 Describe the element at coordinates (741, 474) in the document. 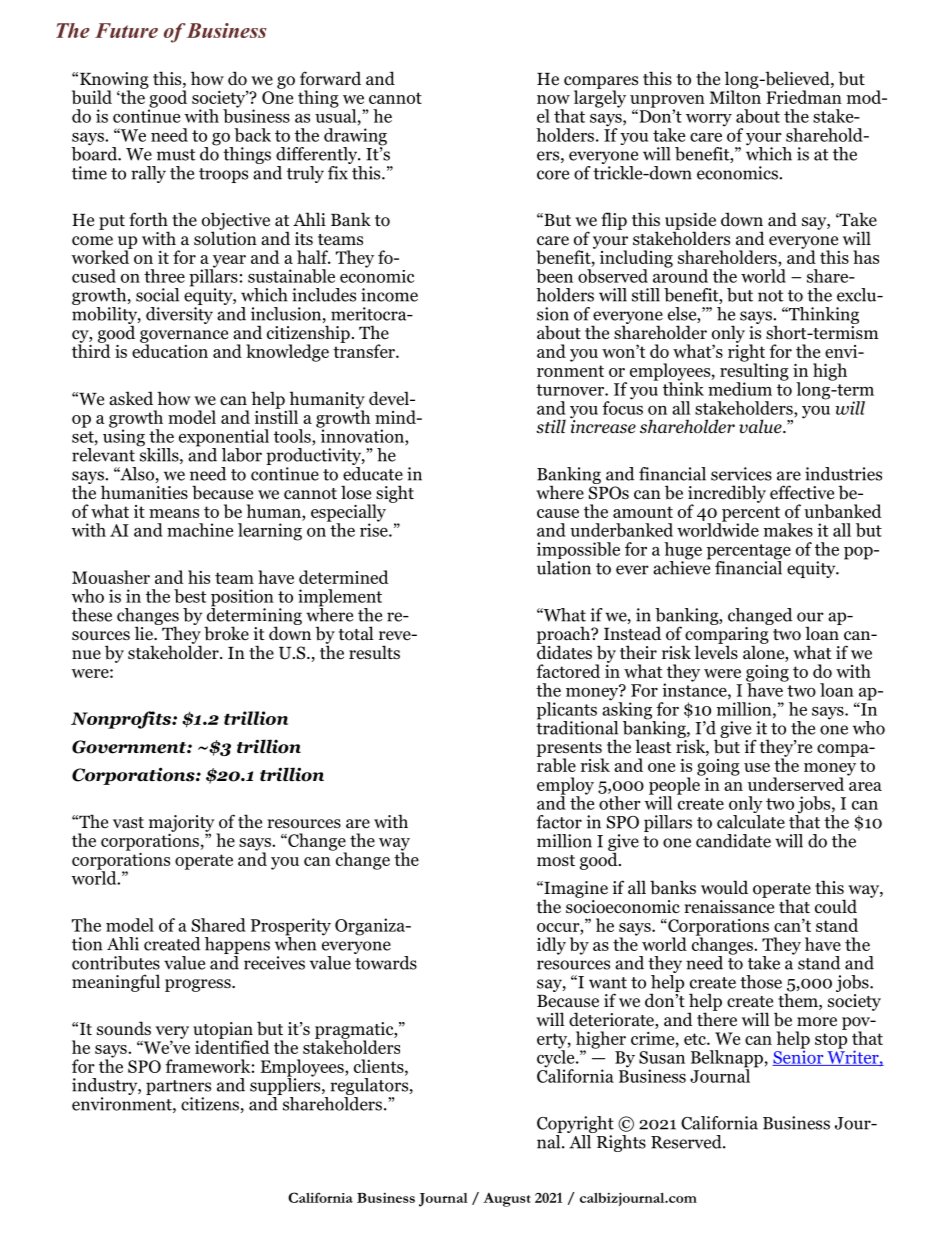

I see `services` at that location.
